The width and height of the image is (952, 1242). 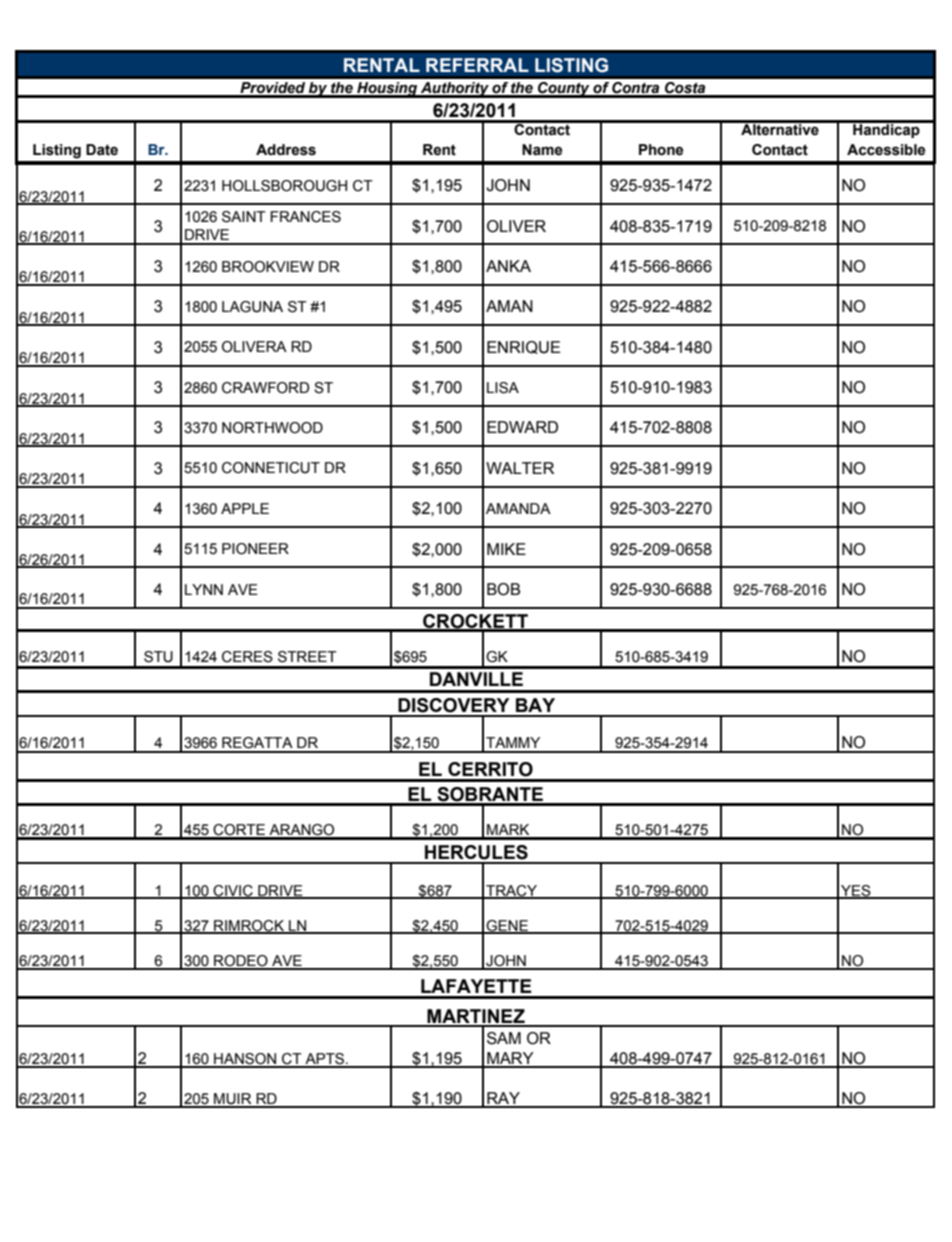 I want to click on YES, so click(x=856, y=891).
